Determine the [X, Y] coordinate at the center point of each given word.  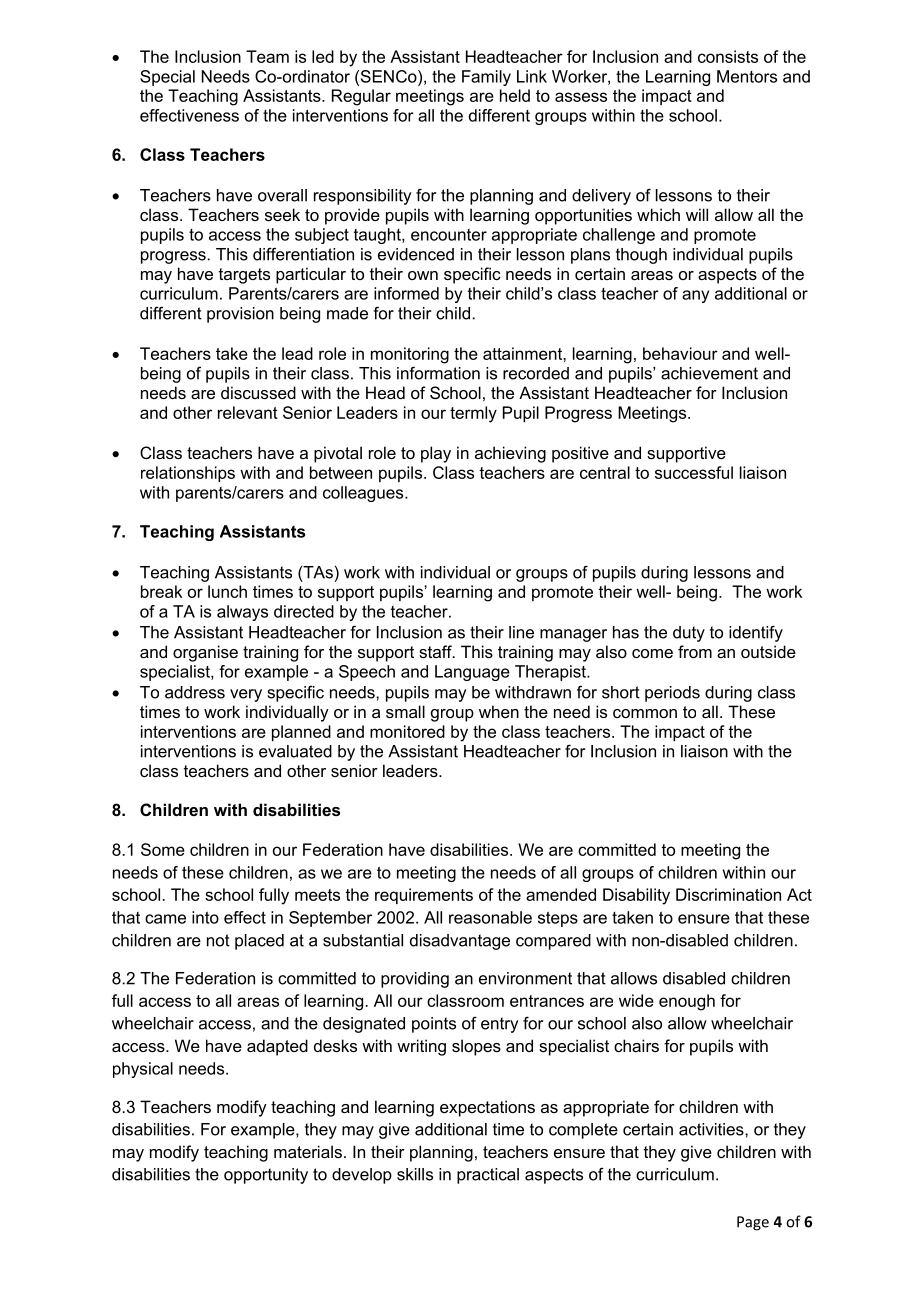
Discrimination [728, 894]
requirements [424, 896]
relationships [188, 474]
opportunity [266, 1176]
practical [488, 1176]
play [436, 454]
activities [712, 1129]
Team [267, 56]
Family [486, 78]
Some [163, 849]
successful [694, 472]
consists [728, 56]
